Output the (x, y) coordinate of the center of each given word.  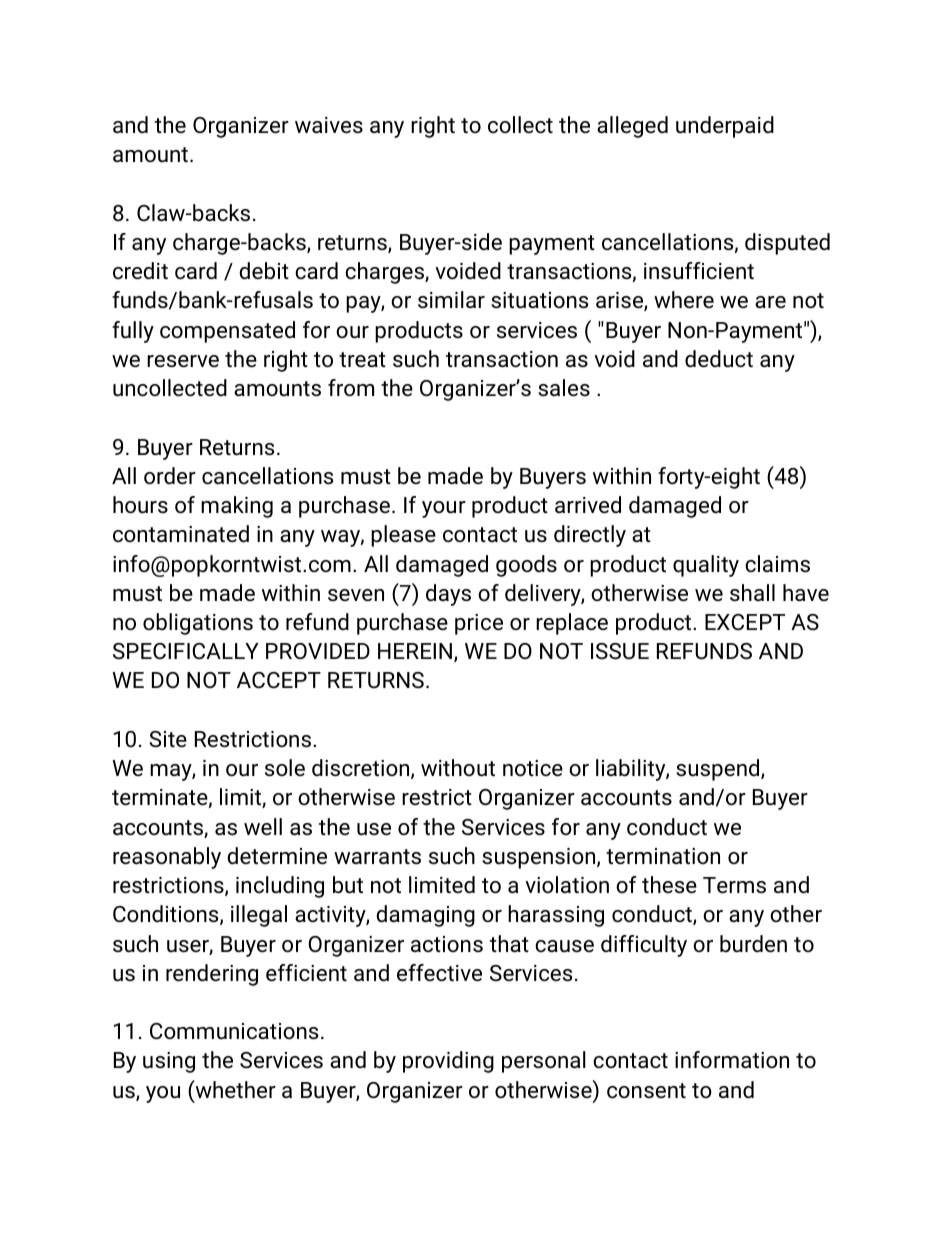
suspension (540, 858)
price (479, 624)
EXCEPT (745, 622)
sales (564, 388)
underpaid (725, 127)
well (263, 826)
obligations (198, 624)
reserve (183, 361)
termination (663, 856)
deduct (719, 359)
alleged (632, 127)
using (169, 1062)
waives (329, 125)
